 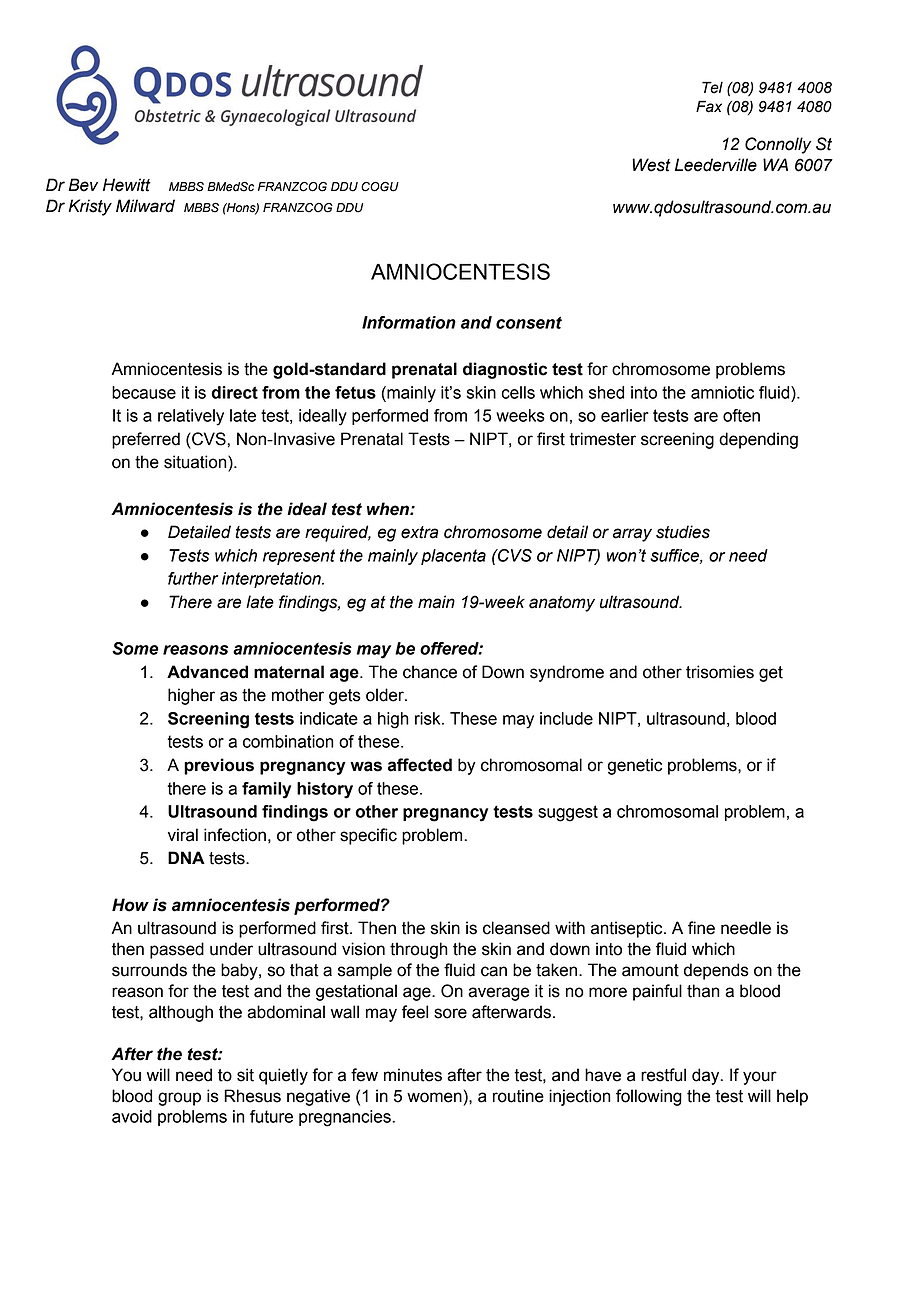 What do you see at coordinates (193, 578) in the screenshot?
I see `further` at bounding box center [193, 578].
